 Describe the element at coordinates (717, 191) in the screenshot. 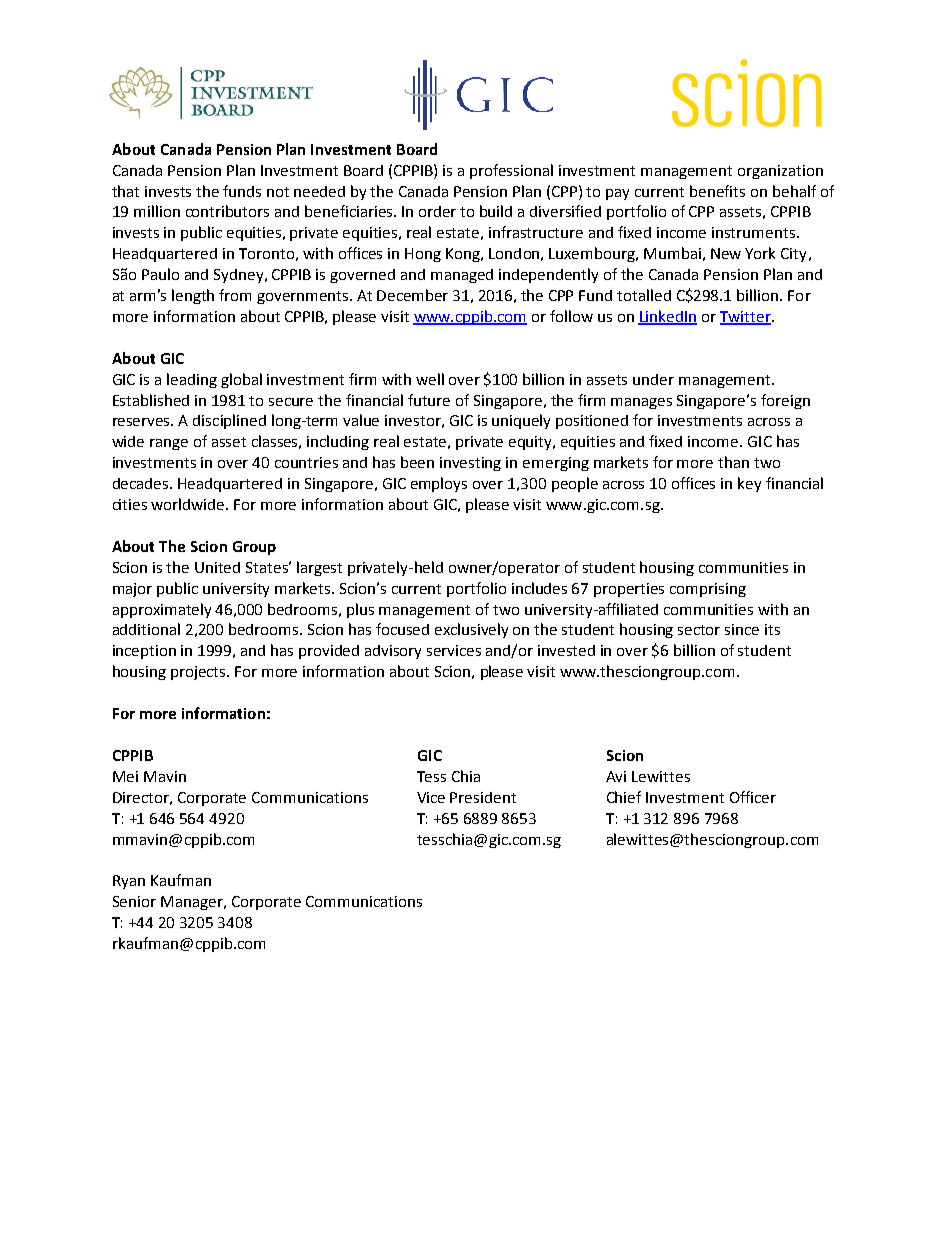

I see `benefits` at that location.
